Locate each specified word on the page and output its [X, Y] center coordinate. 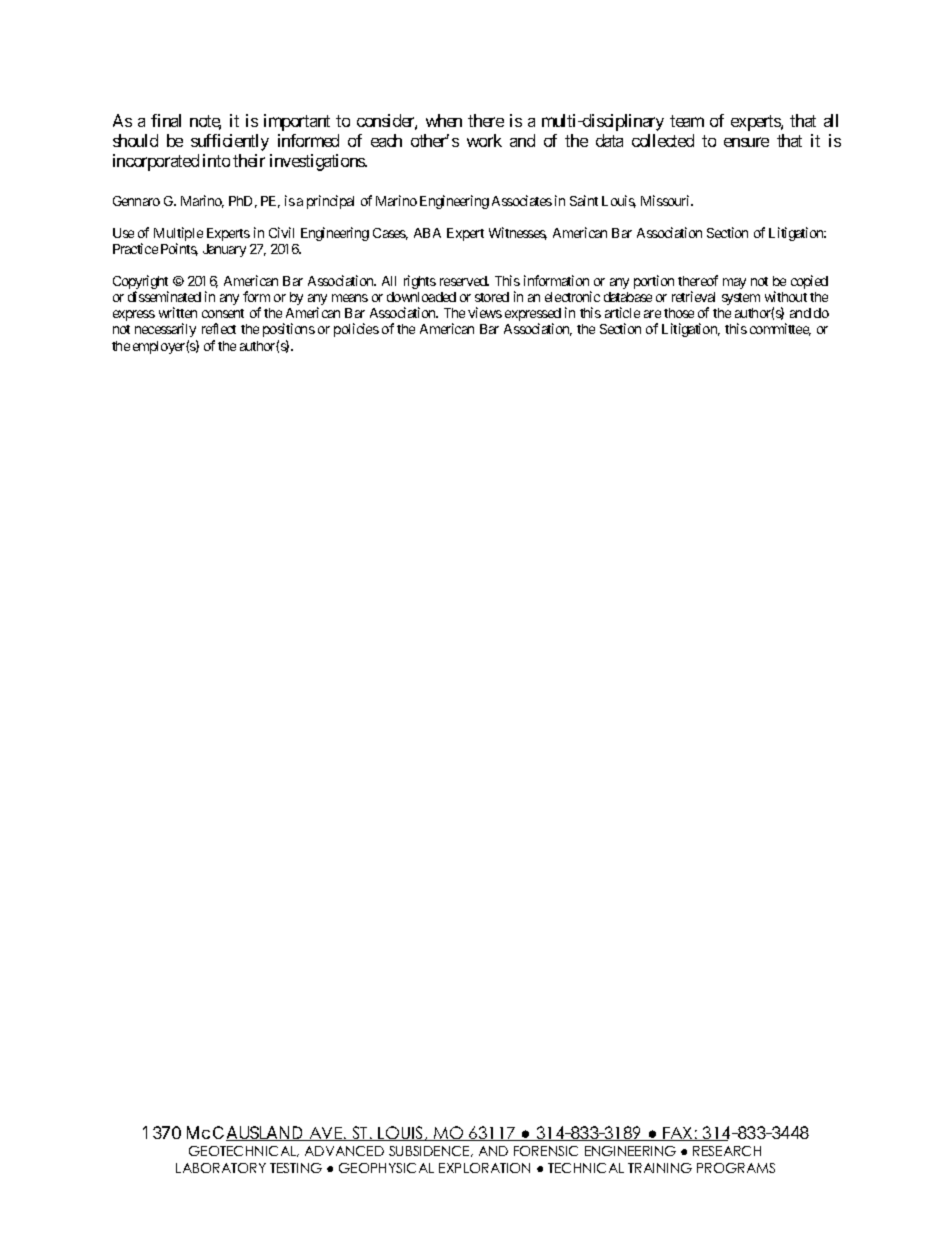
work [484, 140]
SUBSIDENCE [430, 1151]
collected [663, 140]
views [485, 312]
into [216, 160]
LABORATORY [221, 1168]
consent [223, 313]
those [679, 313]
